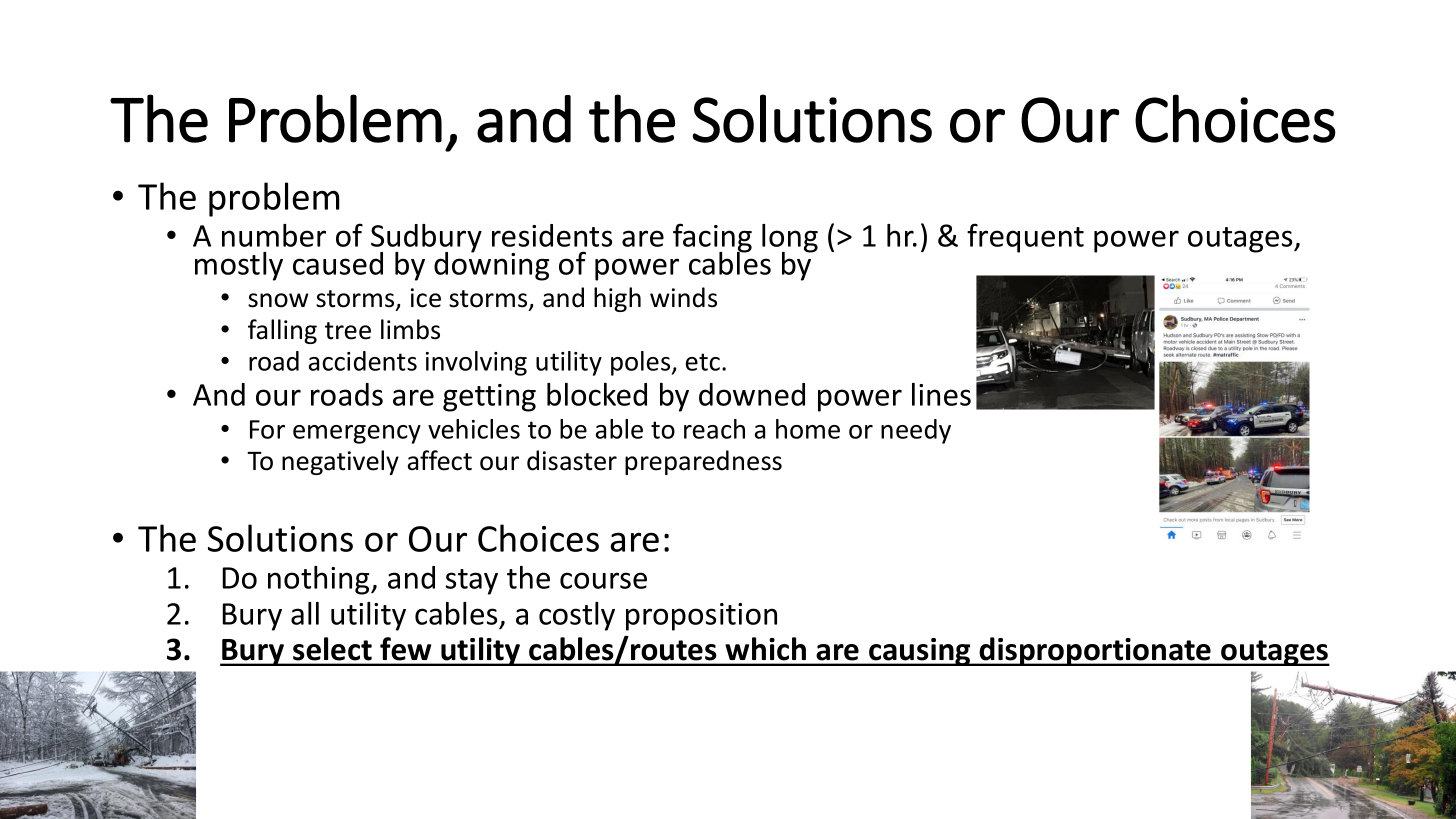 This document has width=1456, height=819. Describe the element at coordinates (916, 431) in the document. I see `needy` at that location.
